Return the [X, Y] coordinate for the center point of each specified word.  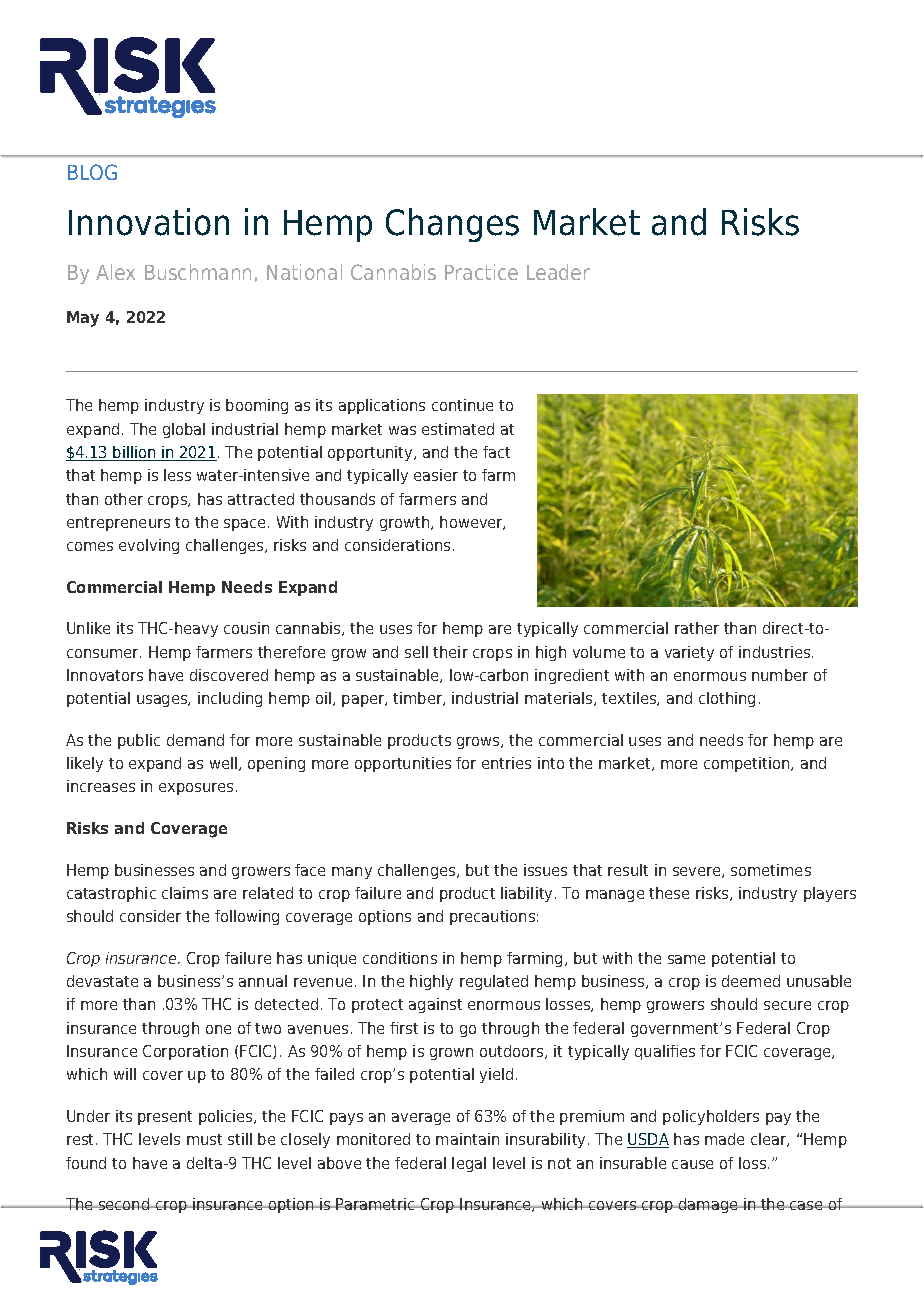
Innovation [149, 222]
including [230, 699]
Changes [452, 225]
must [204, 1139]
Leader [558, 272]
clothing [727, 699]
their [450, 652]
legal [469, 1164]
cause [692, 1164]
